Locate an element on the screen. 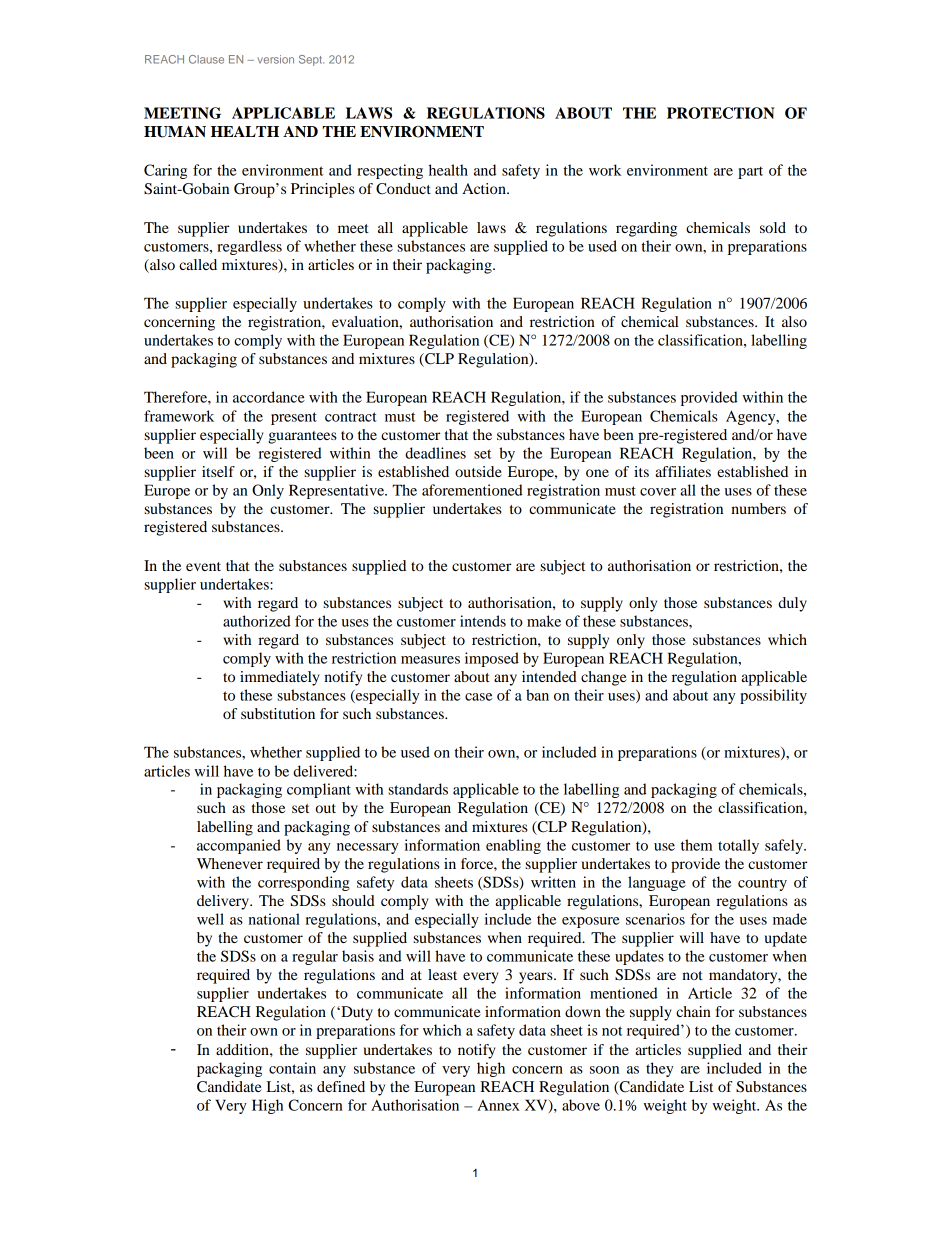 The image size is (952, 1233). outside is located at coordinates (478, 471).
